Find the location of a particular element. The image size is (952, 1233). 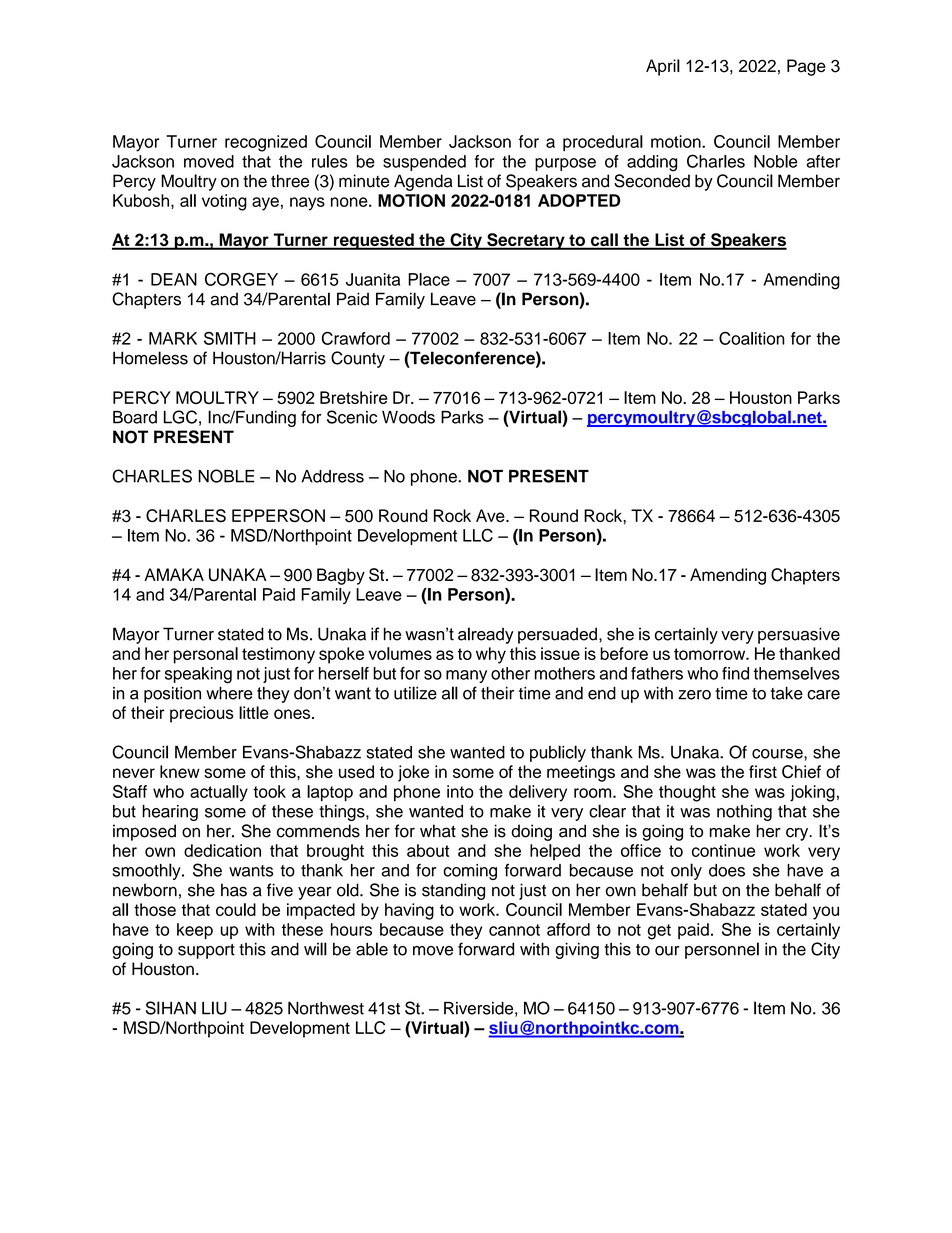

get is located at coordinates (659, 932).
